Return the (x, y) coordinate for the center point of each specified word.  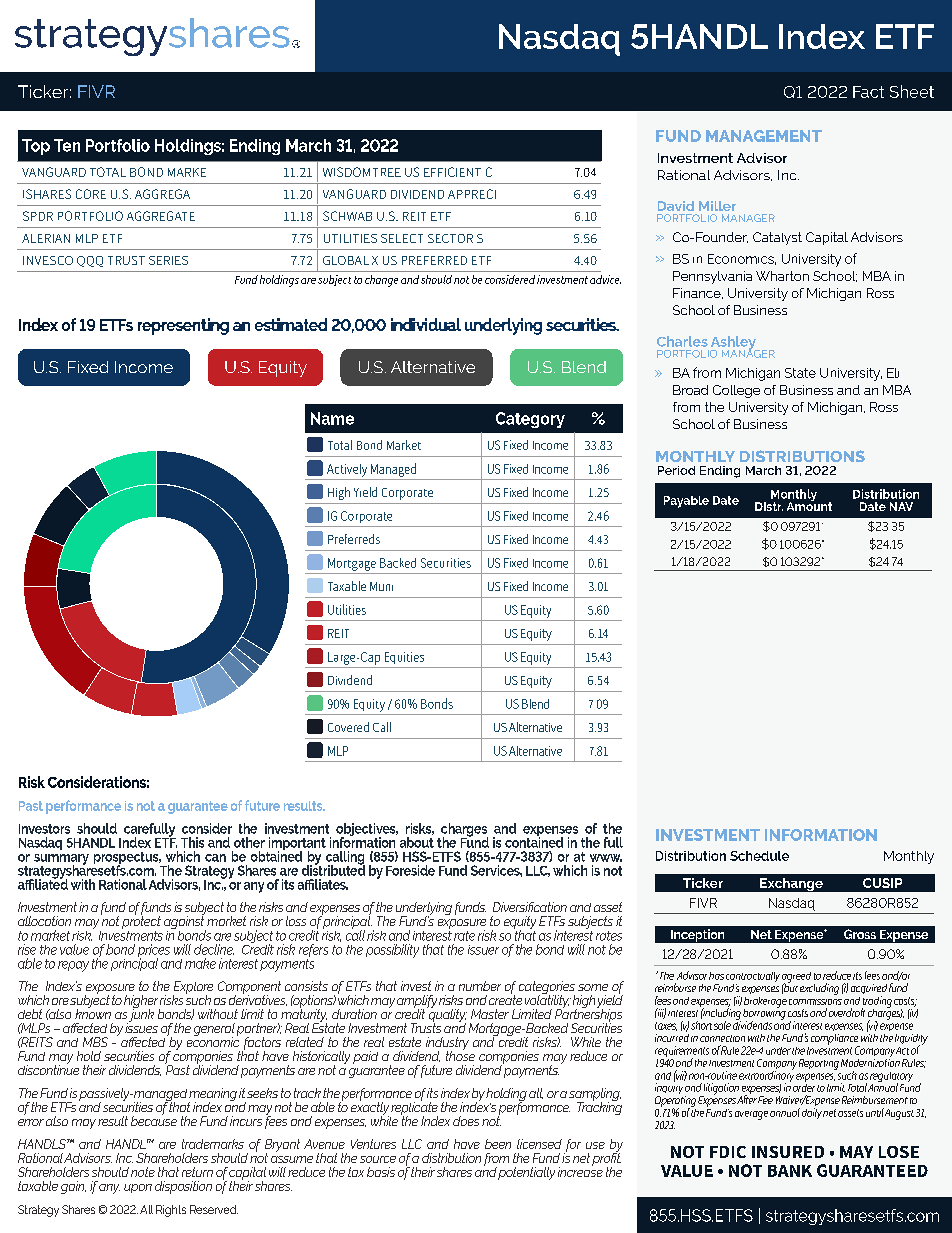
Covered (348, 727)
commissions (815, 999)
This (192, 842)
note (143, 1172)
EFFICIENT (452, 172)
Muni (381, 586)
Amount (809, 505)
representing (183, 326)
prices (154, 952)
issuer (483, 950)
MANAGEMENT (764, 136)
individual (426, 324)
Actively (347, 470)
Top (36, 147)
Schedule (759, 856)
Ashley (734, 344)
